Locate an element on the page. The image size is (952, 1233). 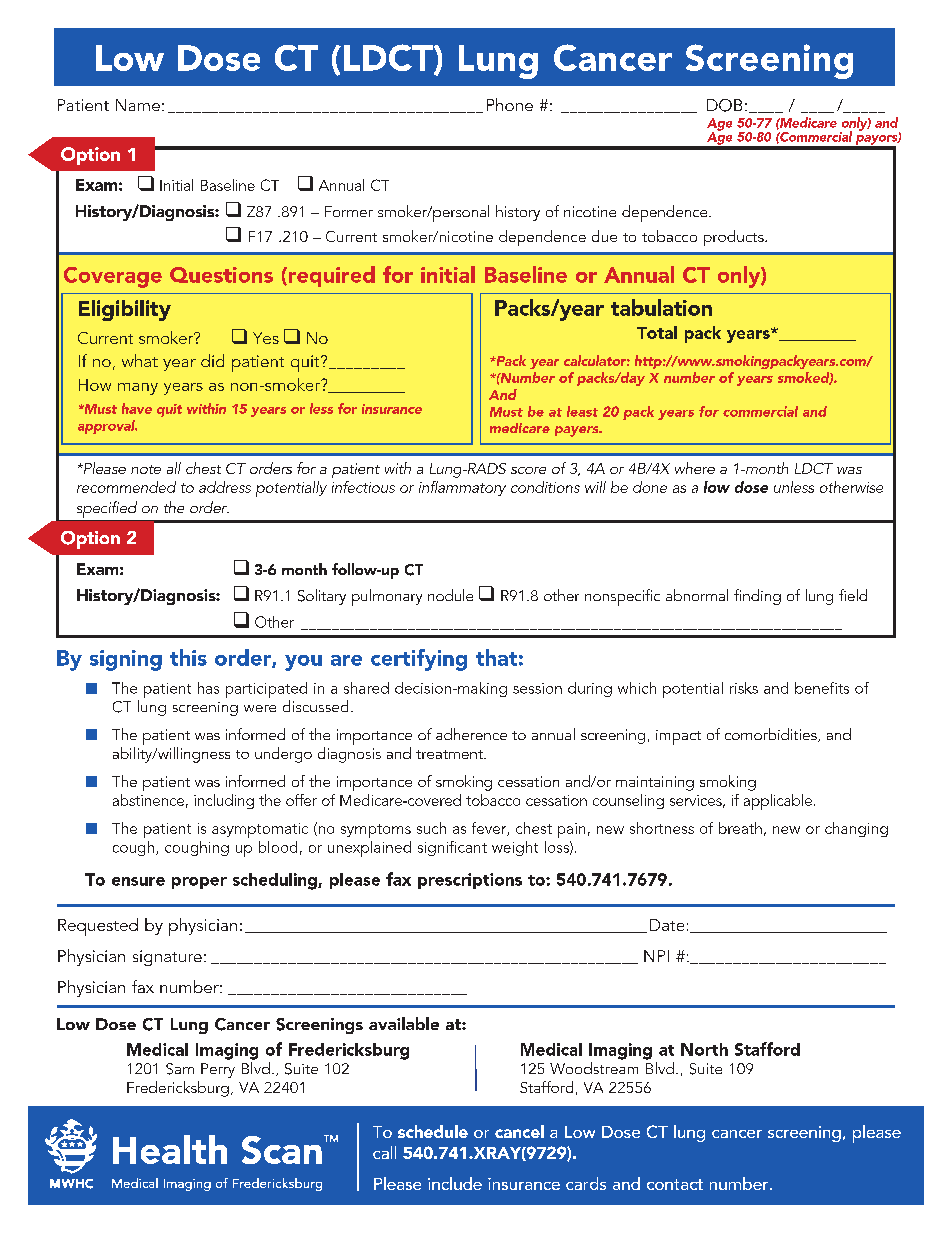
products is located at coordinates (735, 238).
